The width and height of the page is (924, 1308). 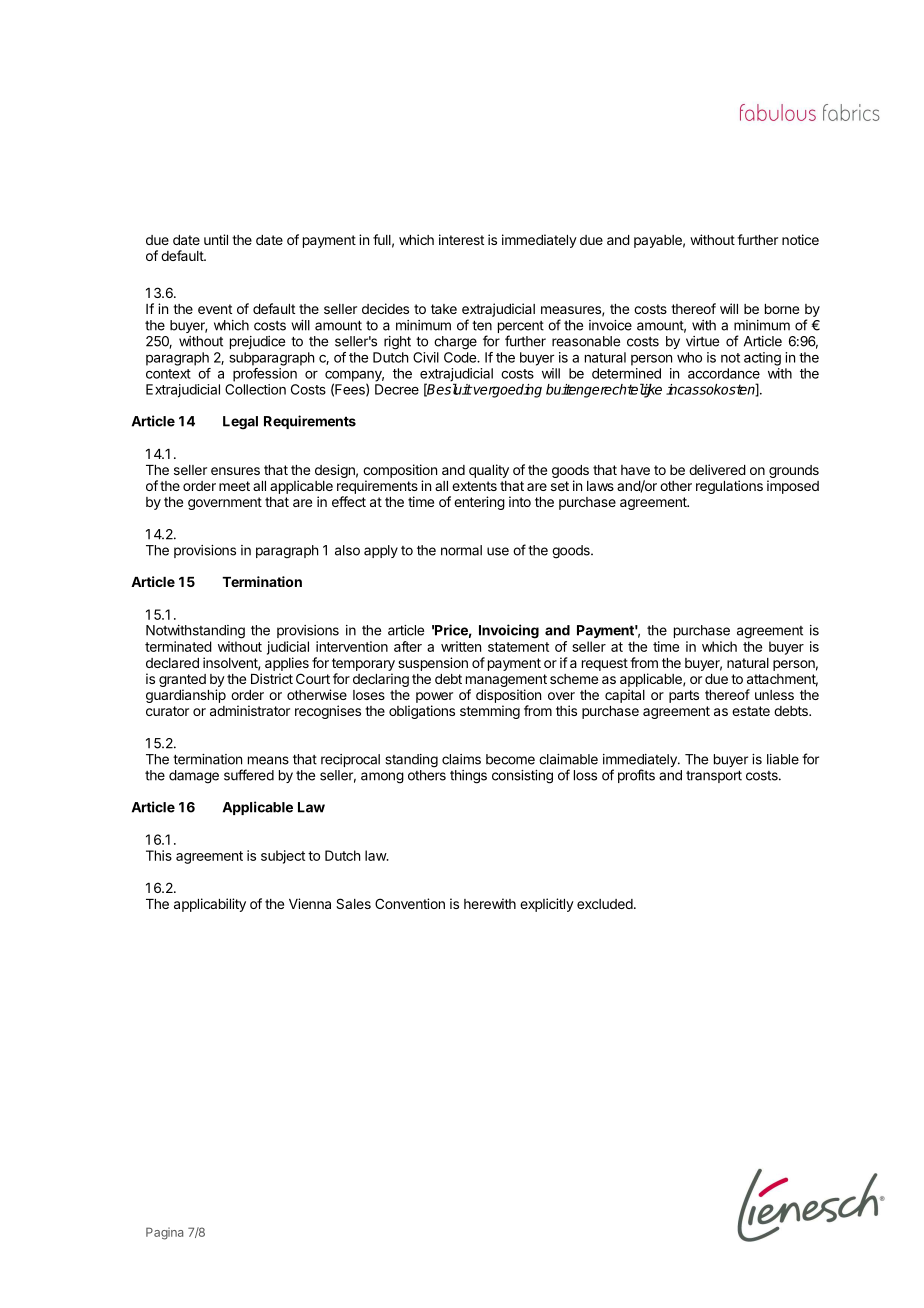 I want to click on until, so click(x=216, y=239).
